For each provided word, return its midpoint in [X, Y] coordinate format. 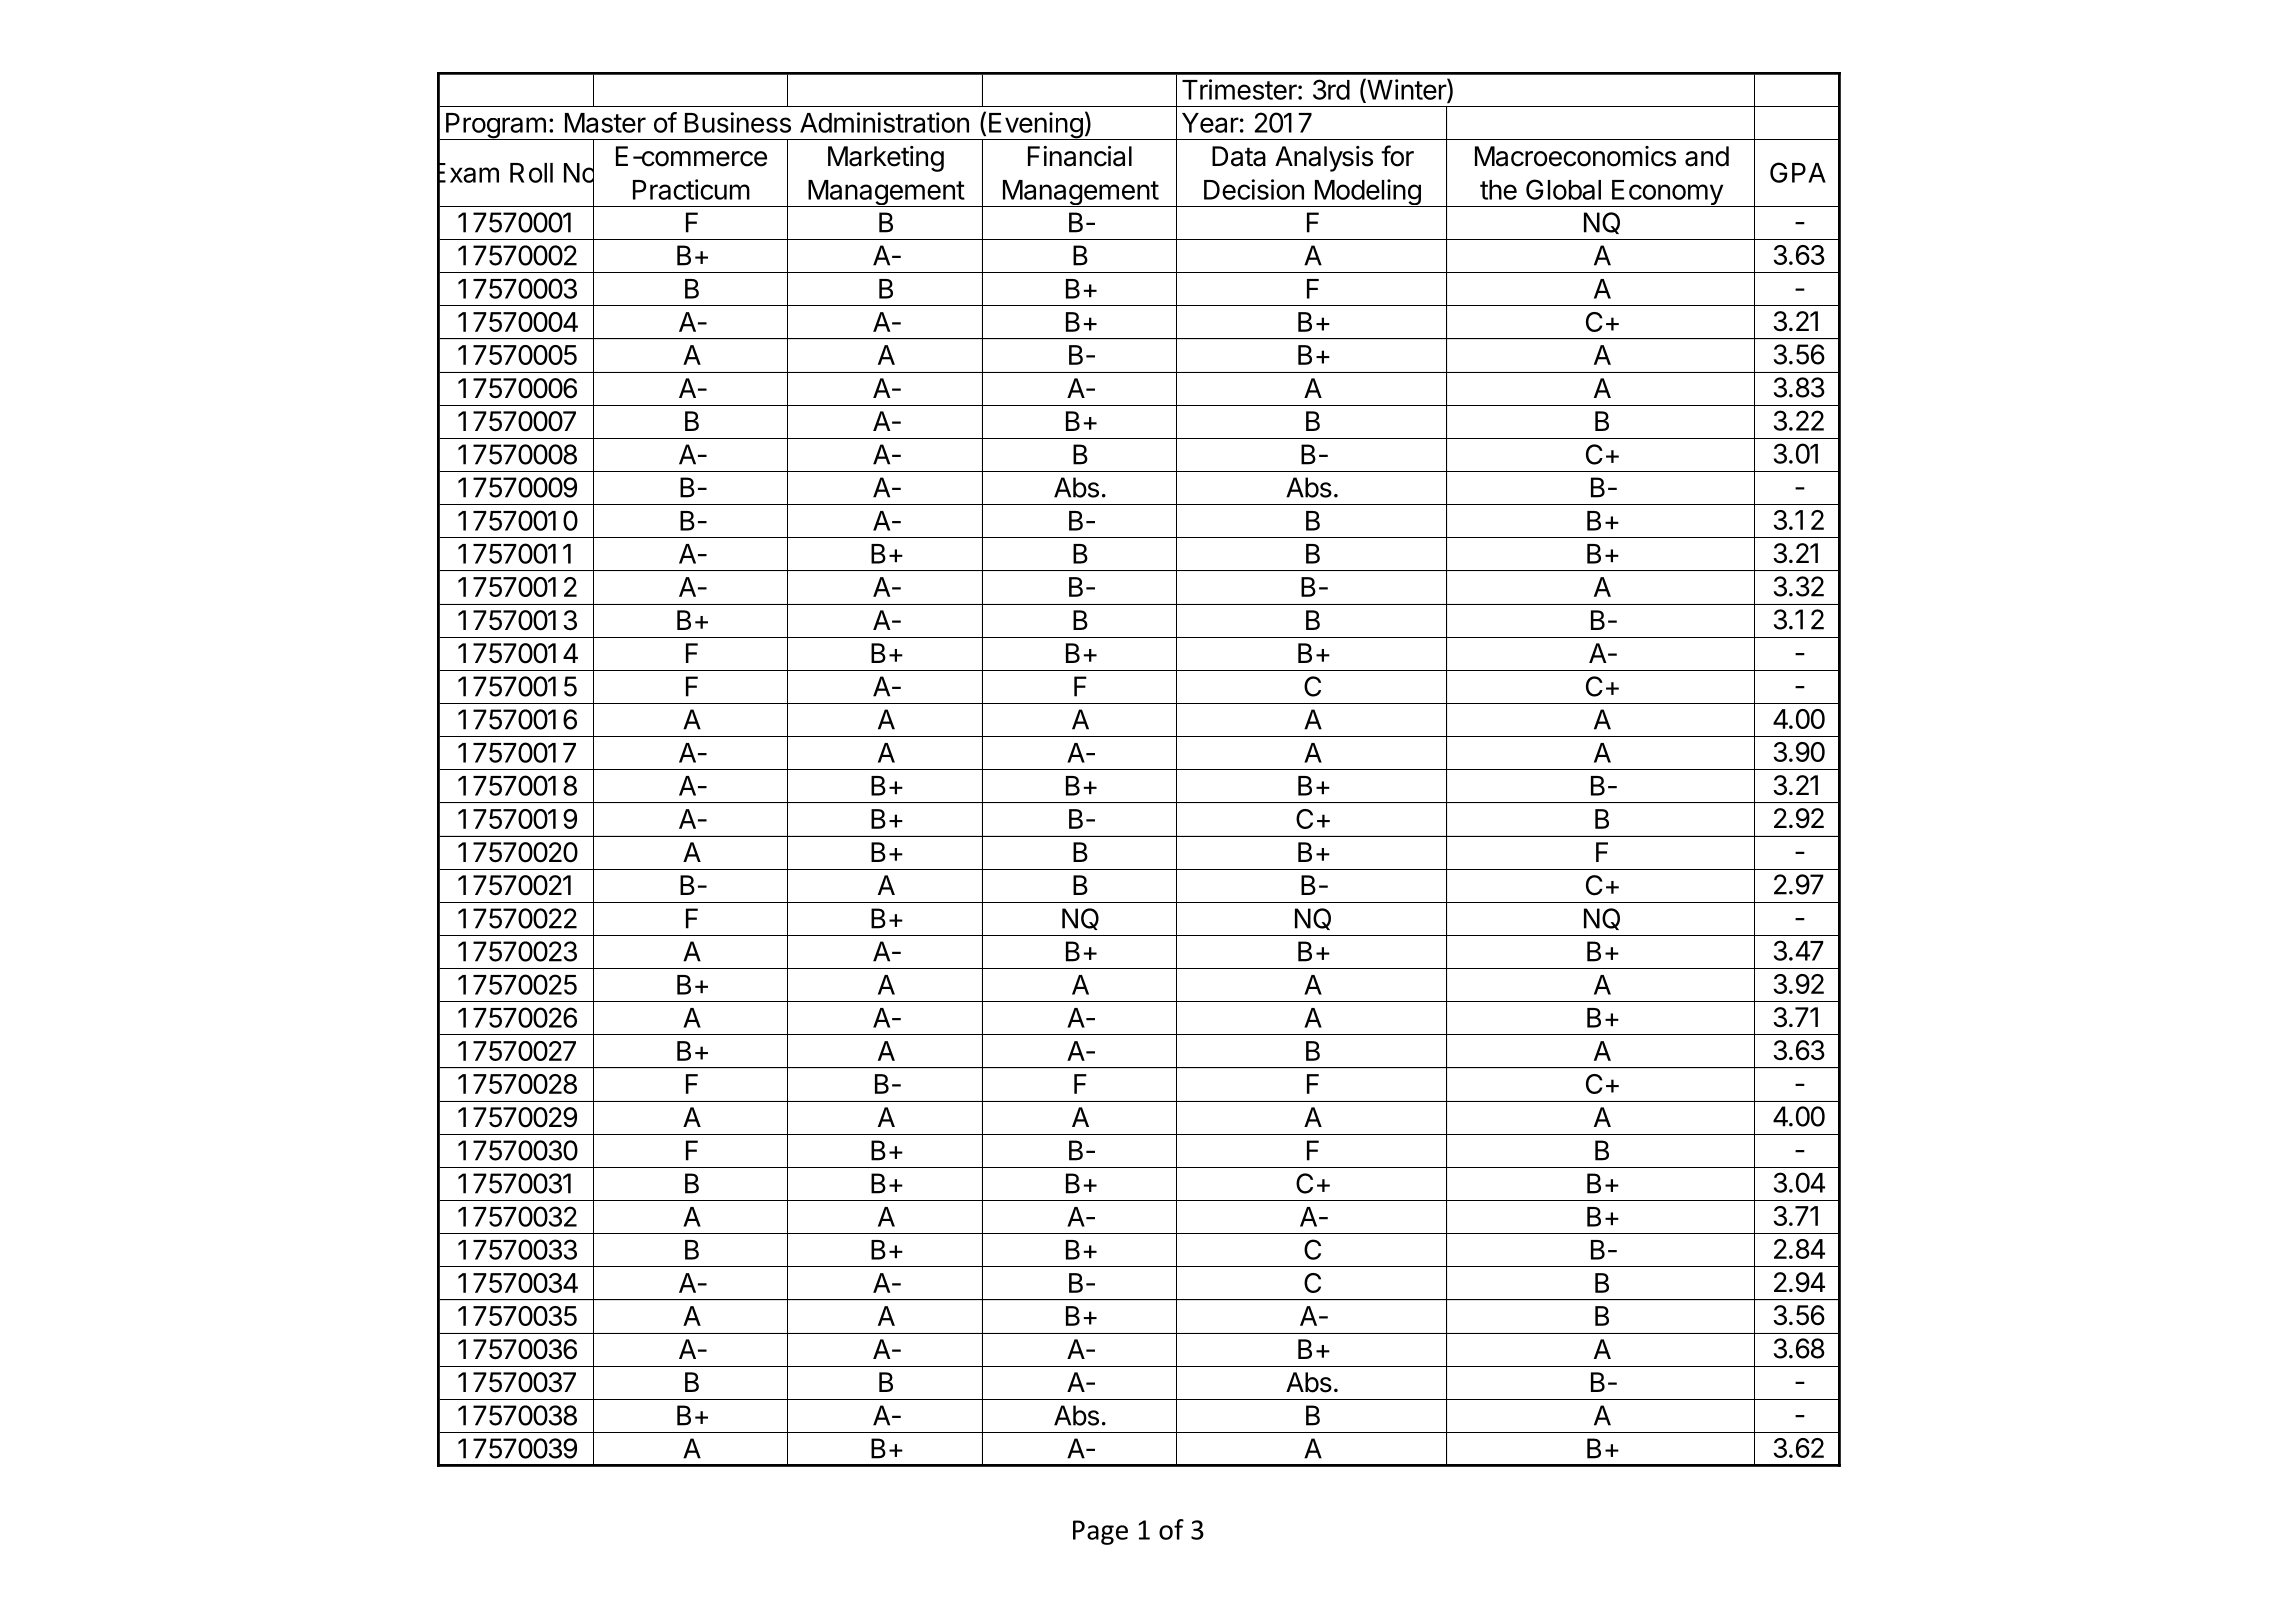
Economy [1667, 193]
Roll [531, 173]
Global [1563, 189]
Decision [1254, 189]
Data [1239, 156]
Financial [1080, 156]
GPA [1798, 172]
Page [1100, 1532]
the [1498, 190]
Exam [468, 173]
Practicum [691, 189]
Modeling [1367, 193]
